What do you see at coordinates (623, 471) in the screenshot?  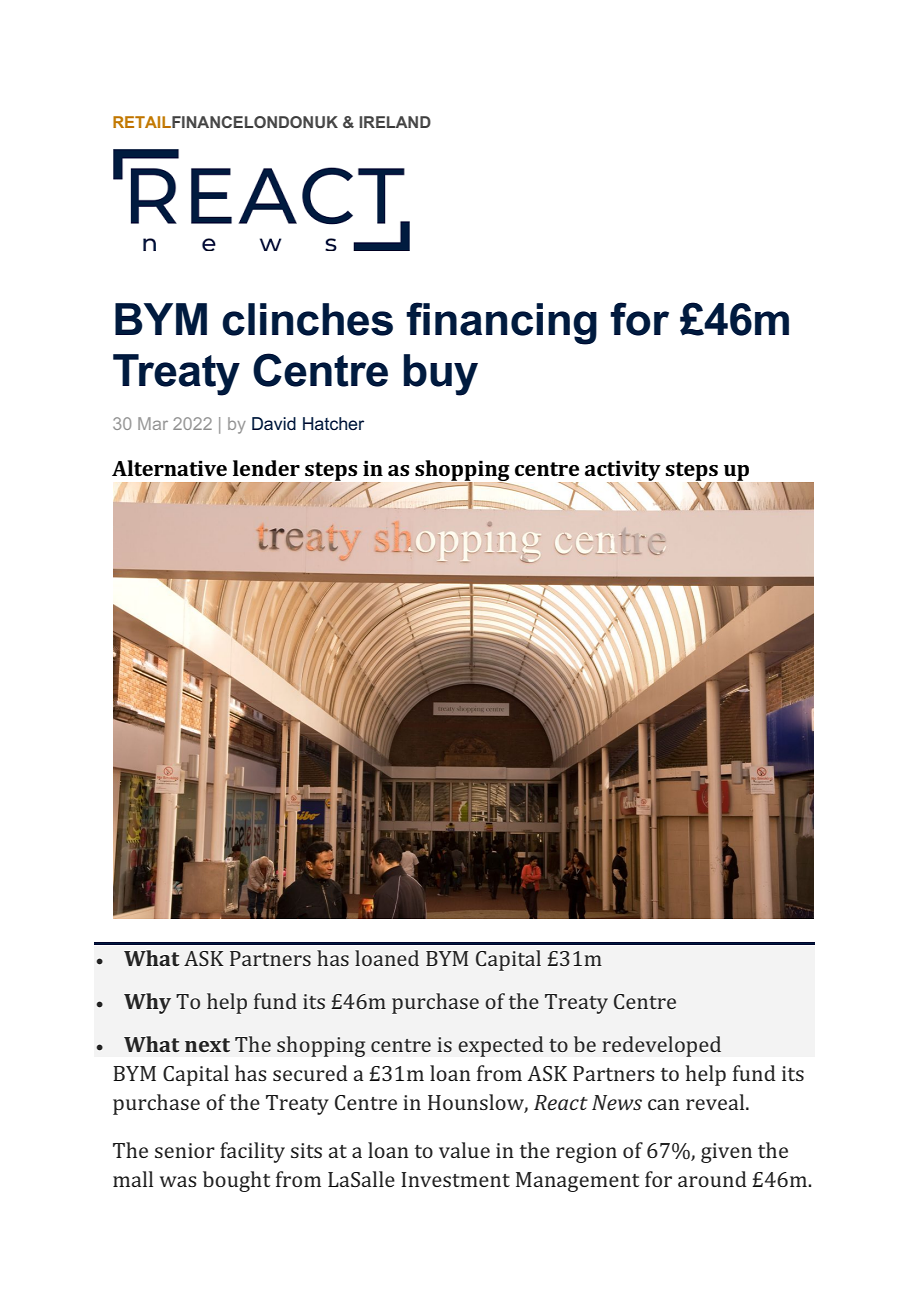 I see `activity` at bounding box center [623, 471].
